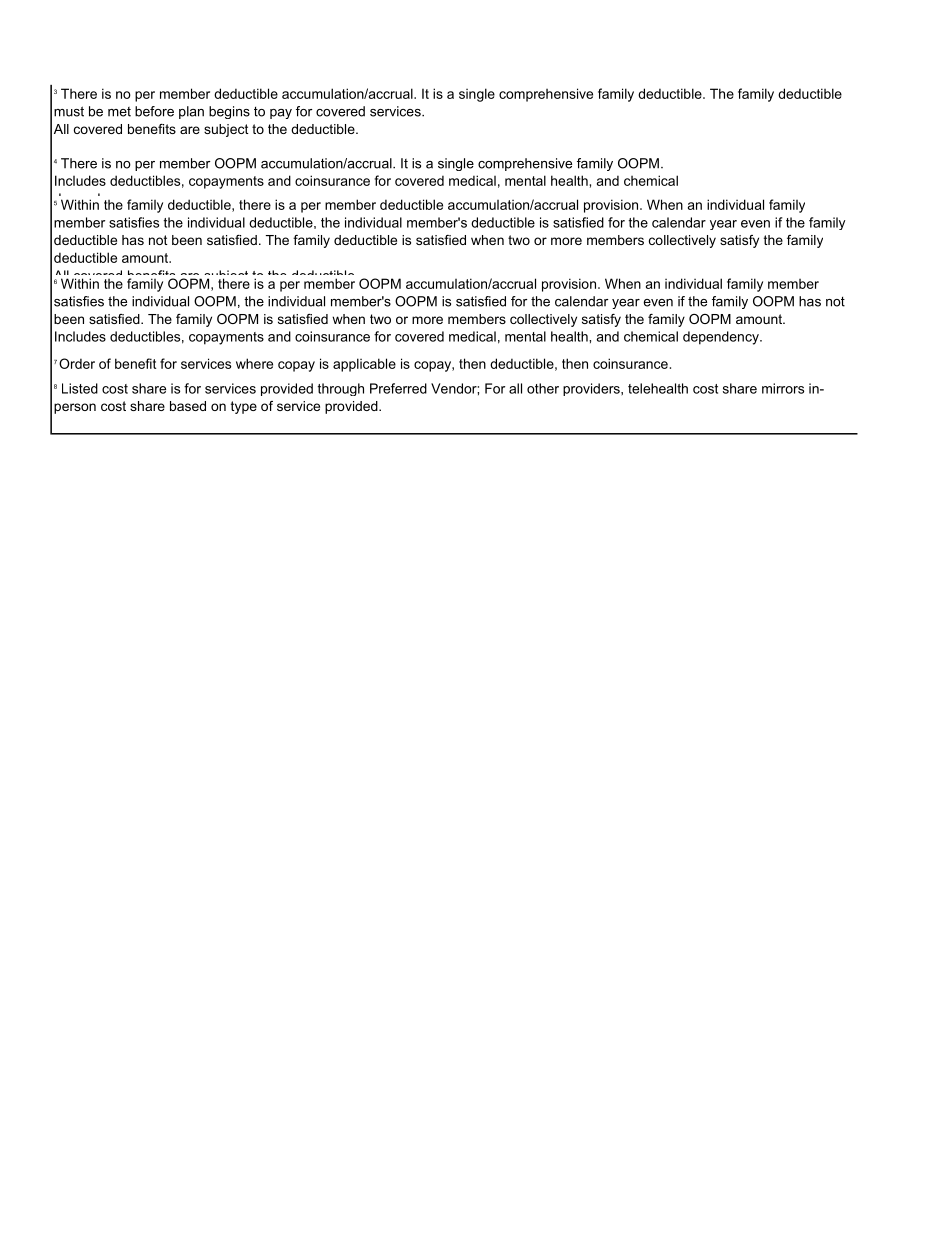  What do you see at coordinates (188, 406) in the image?
I see `based` at bounding box center [188, 406].
